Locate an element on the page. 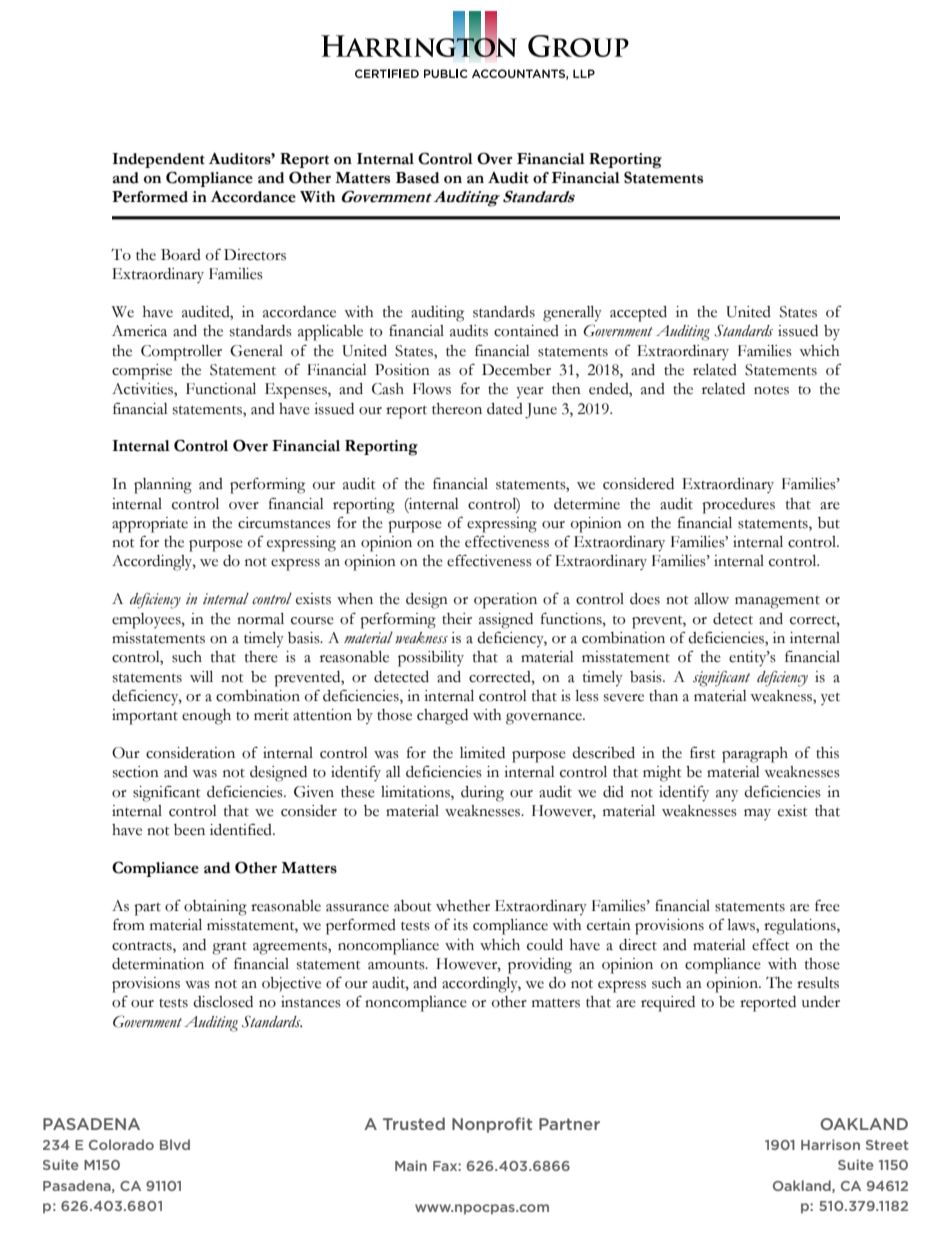 This image has height=1233, width=952. determine is located at coordinates (587, 504).
